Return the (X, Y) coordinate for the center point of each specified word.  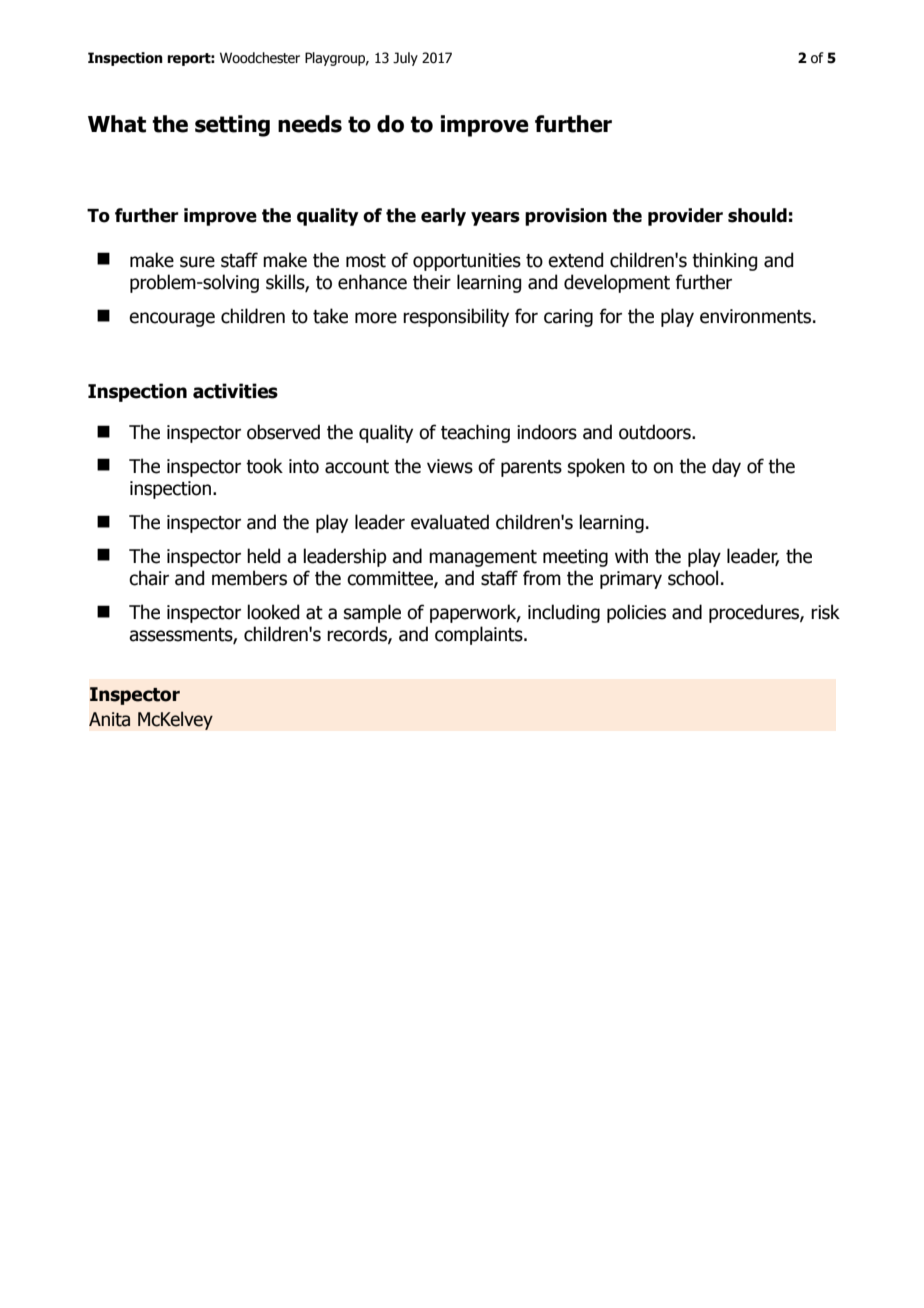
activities (235, 391)
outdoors (656, 432)
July (405, 59)
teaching (475, 433)
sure (197, 262)
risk (825, 612)
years (495, 219)
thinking (724, 261)
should (757, 215)
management (483, 558)
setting (232, 126)
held (263, 556)
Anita (109, 719)
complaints (480, 635)
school (693, 578)
